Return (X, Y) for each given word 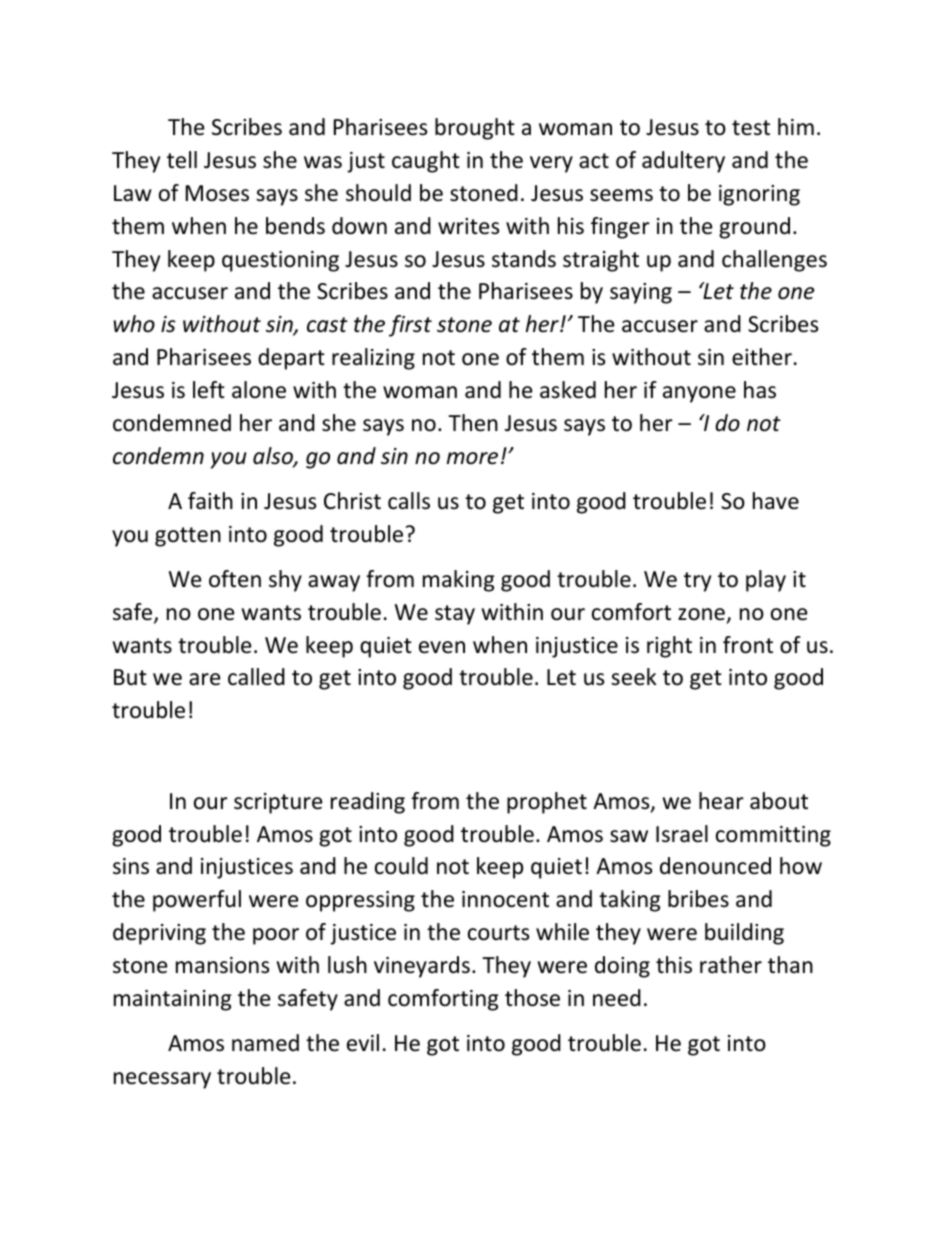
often (235, 579)
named (265, 1043)
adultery (683, 162)
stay (455, 615)
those (532, 998)
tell (182, 160)
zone (701, 614)
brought (475, 129)
